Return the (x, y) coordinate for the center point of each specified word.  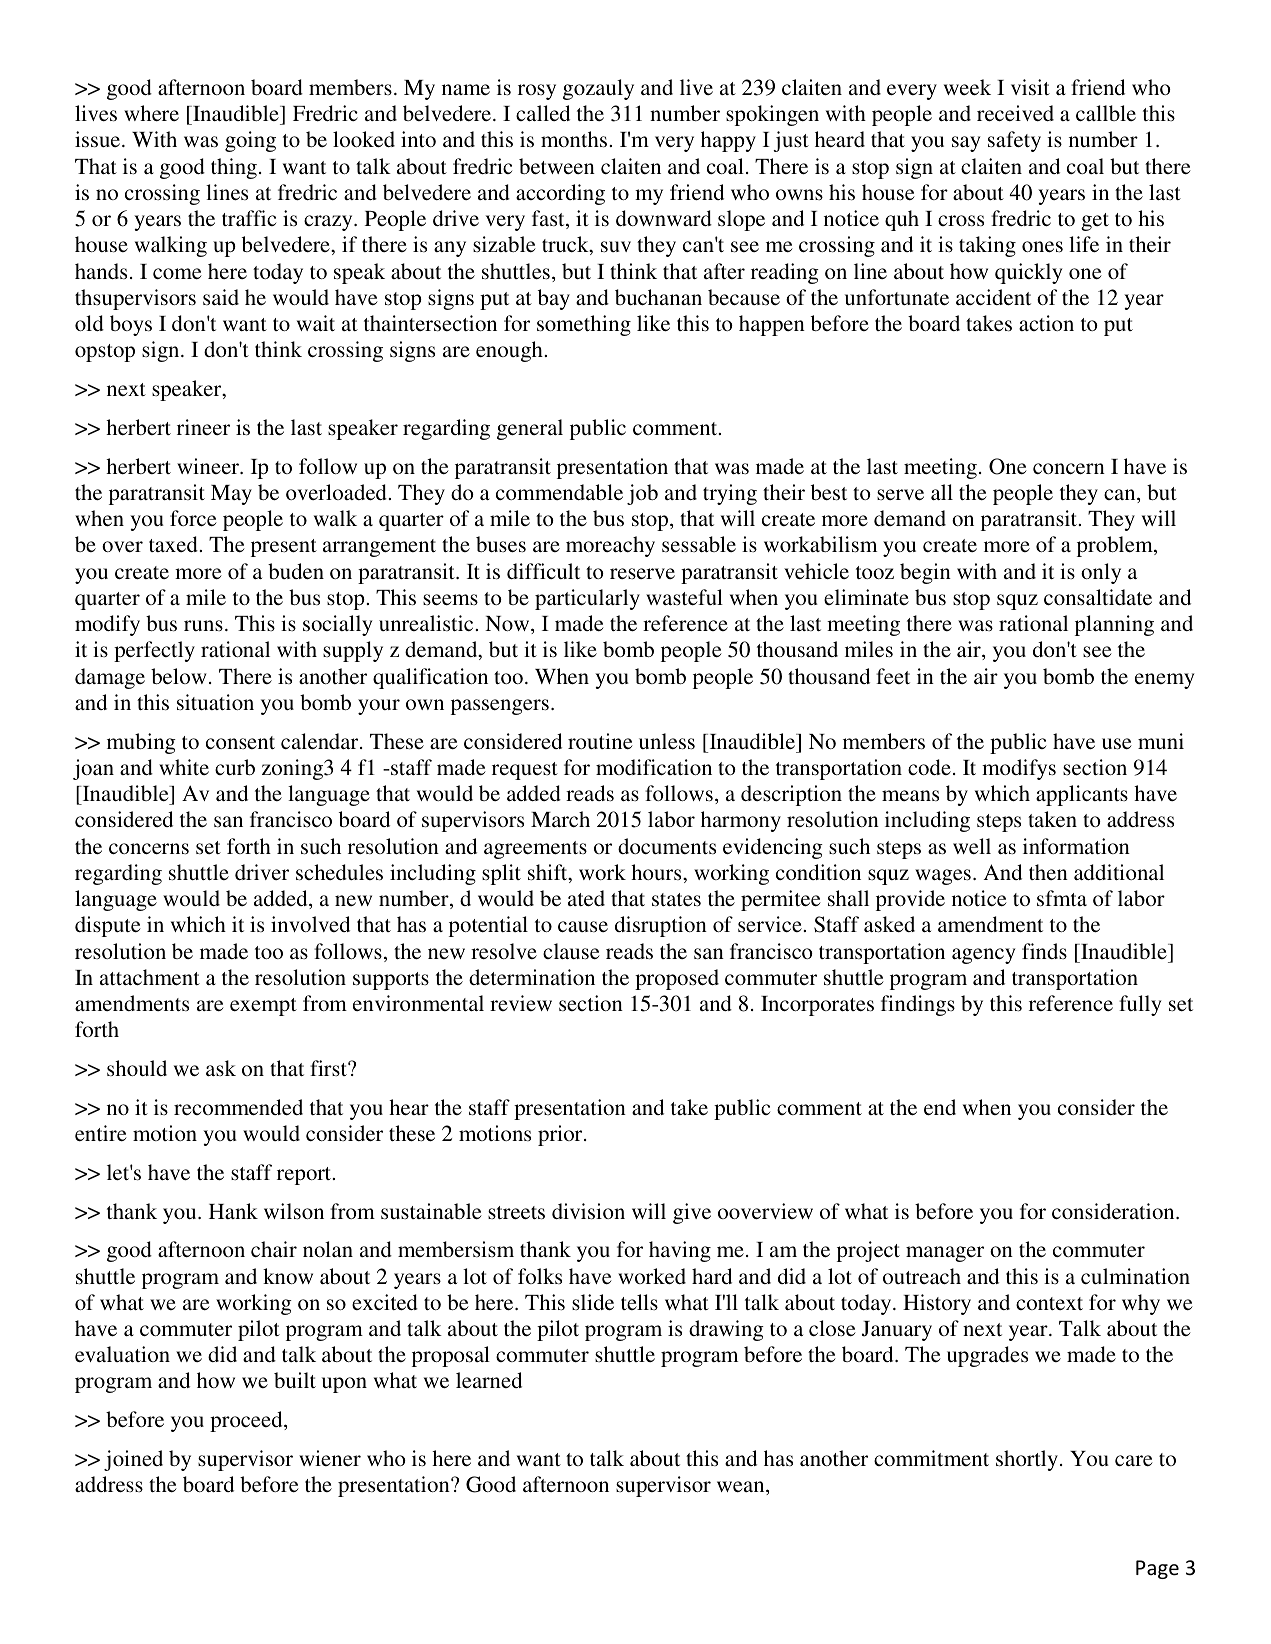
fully (1140, 1005)
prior (561, 1135)
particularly (587, 599)
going (250, 141)
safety (1014, 141)
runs (203, 625)
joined (133, 1460)
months (575, 139)
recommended (238, 1107)
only (1101, 573)
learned (489, 1380)
